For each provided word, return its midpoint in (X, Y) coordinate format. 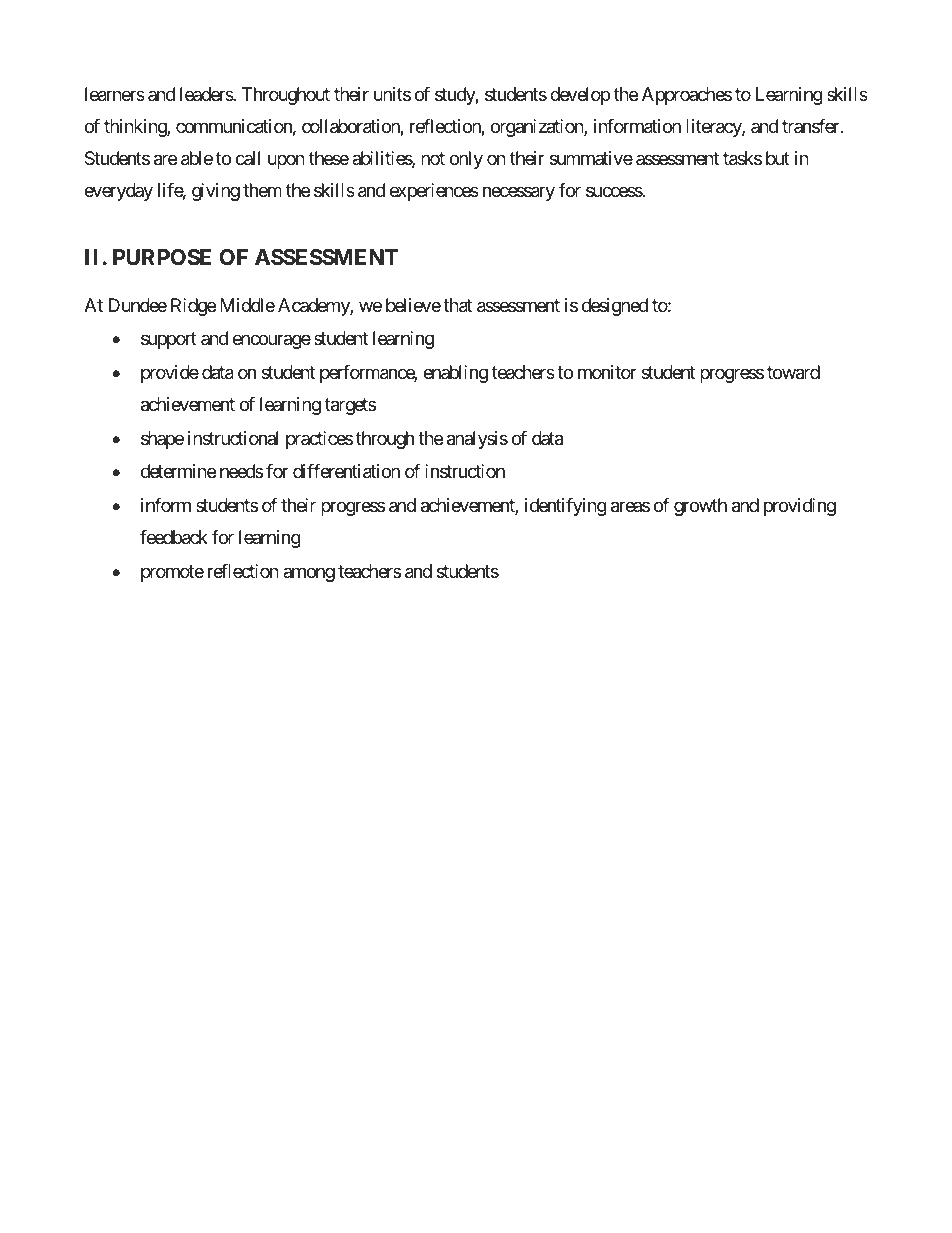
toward (793, 372)
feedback (174, 537)
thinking (136, 128)
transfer (812, 126)
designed (615, 307)
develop (580, 96)
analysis (477, 440)
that (457, 305)
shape (162, 440)
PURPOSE (162, 257)
